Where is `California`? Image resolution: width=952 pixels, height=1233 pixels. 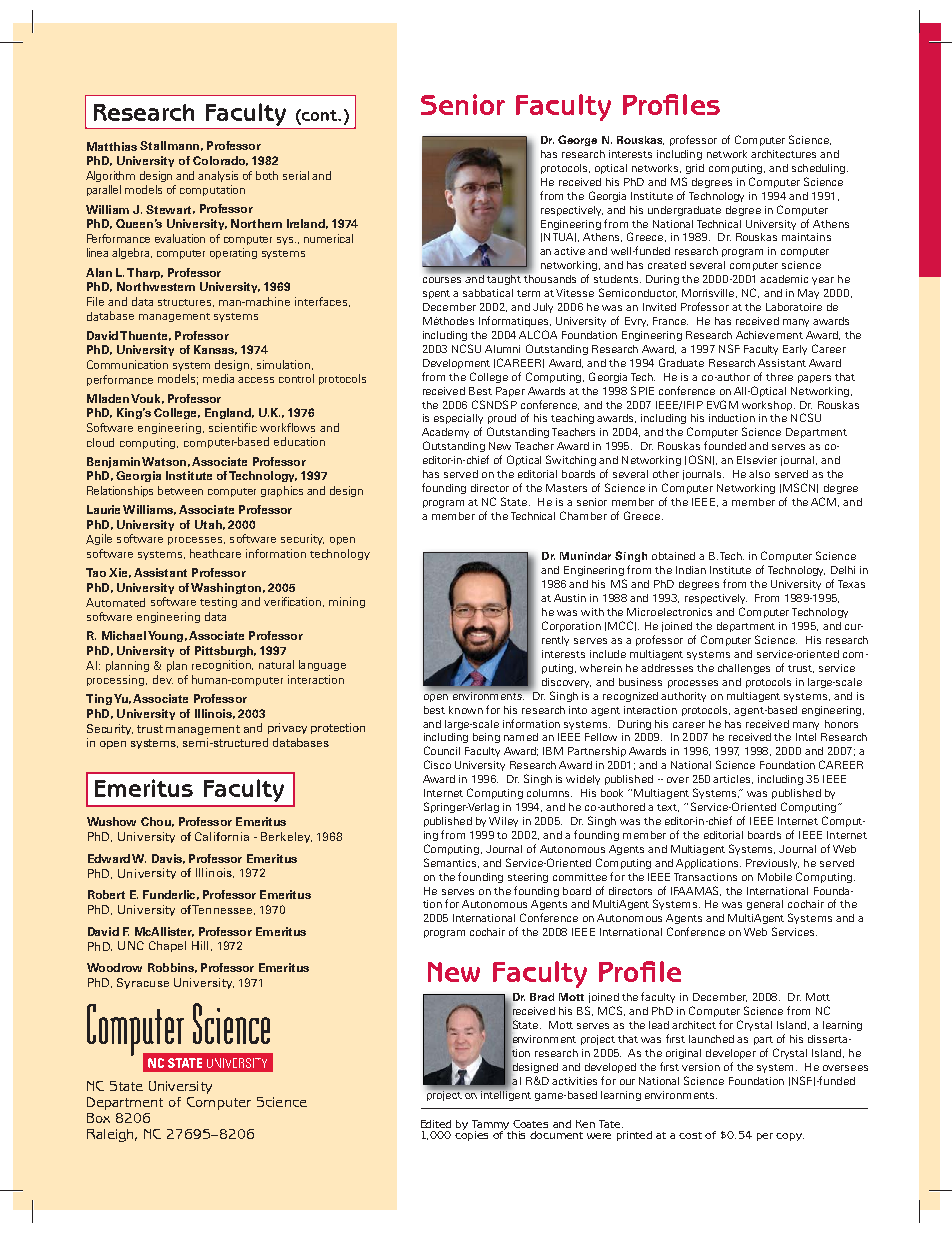
California is located at coordinates (222, 836).
